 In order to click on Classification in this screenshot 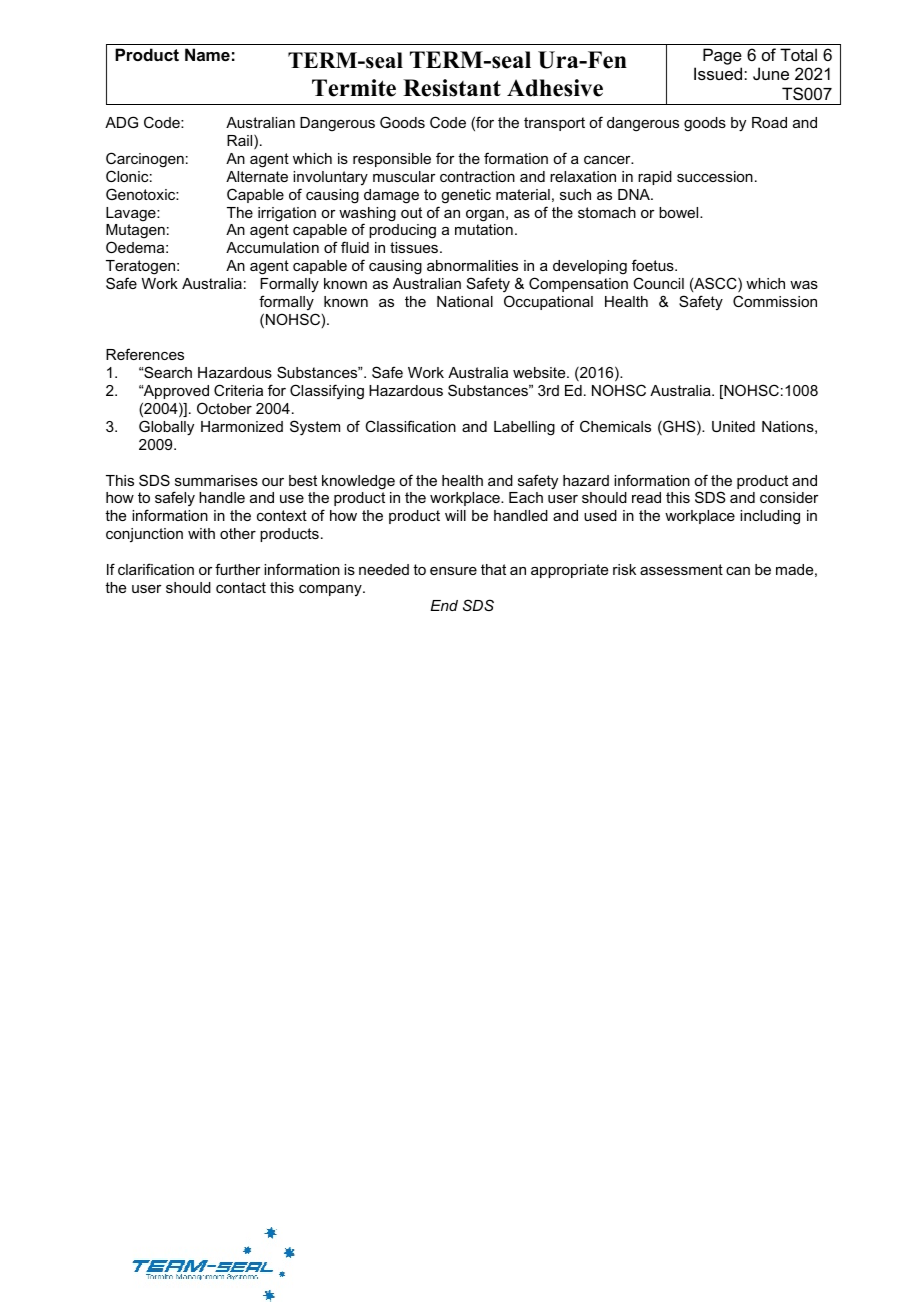, I will do `click(410, 426)`.
